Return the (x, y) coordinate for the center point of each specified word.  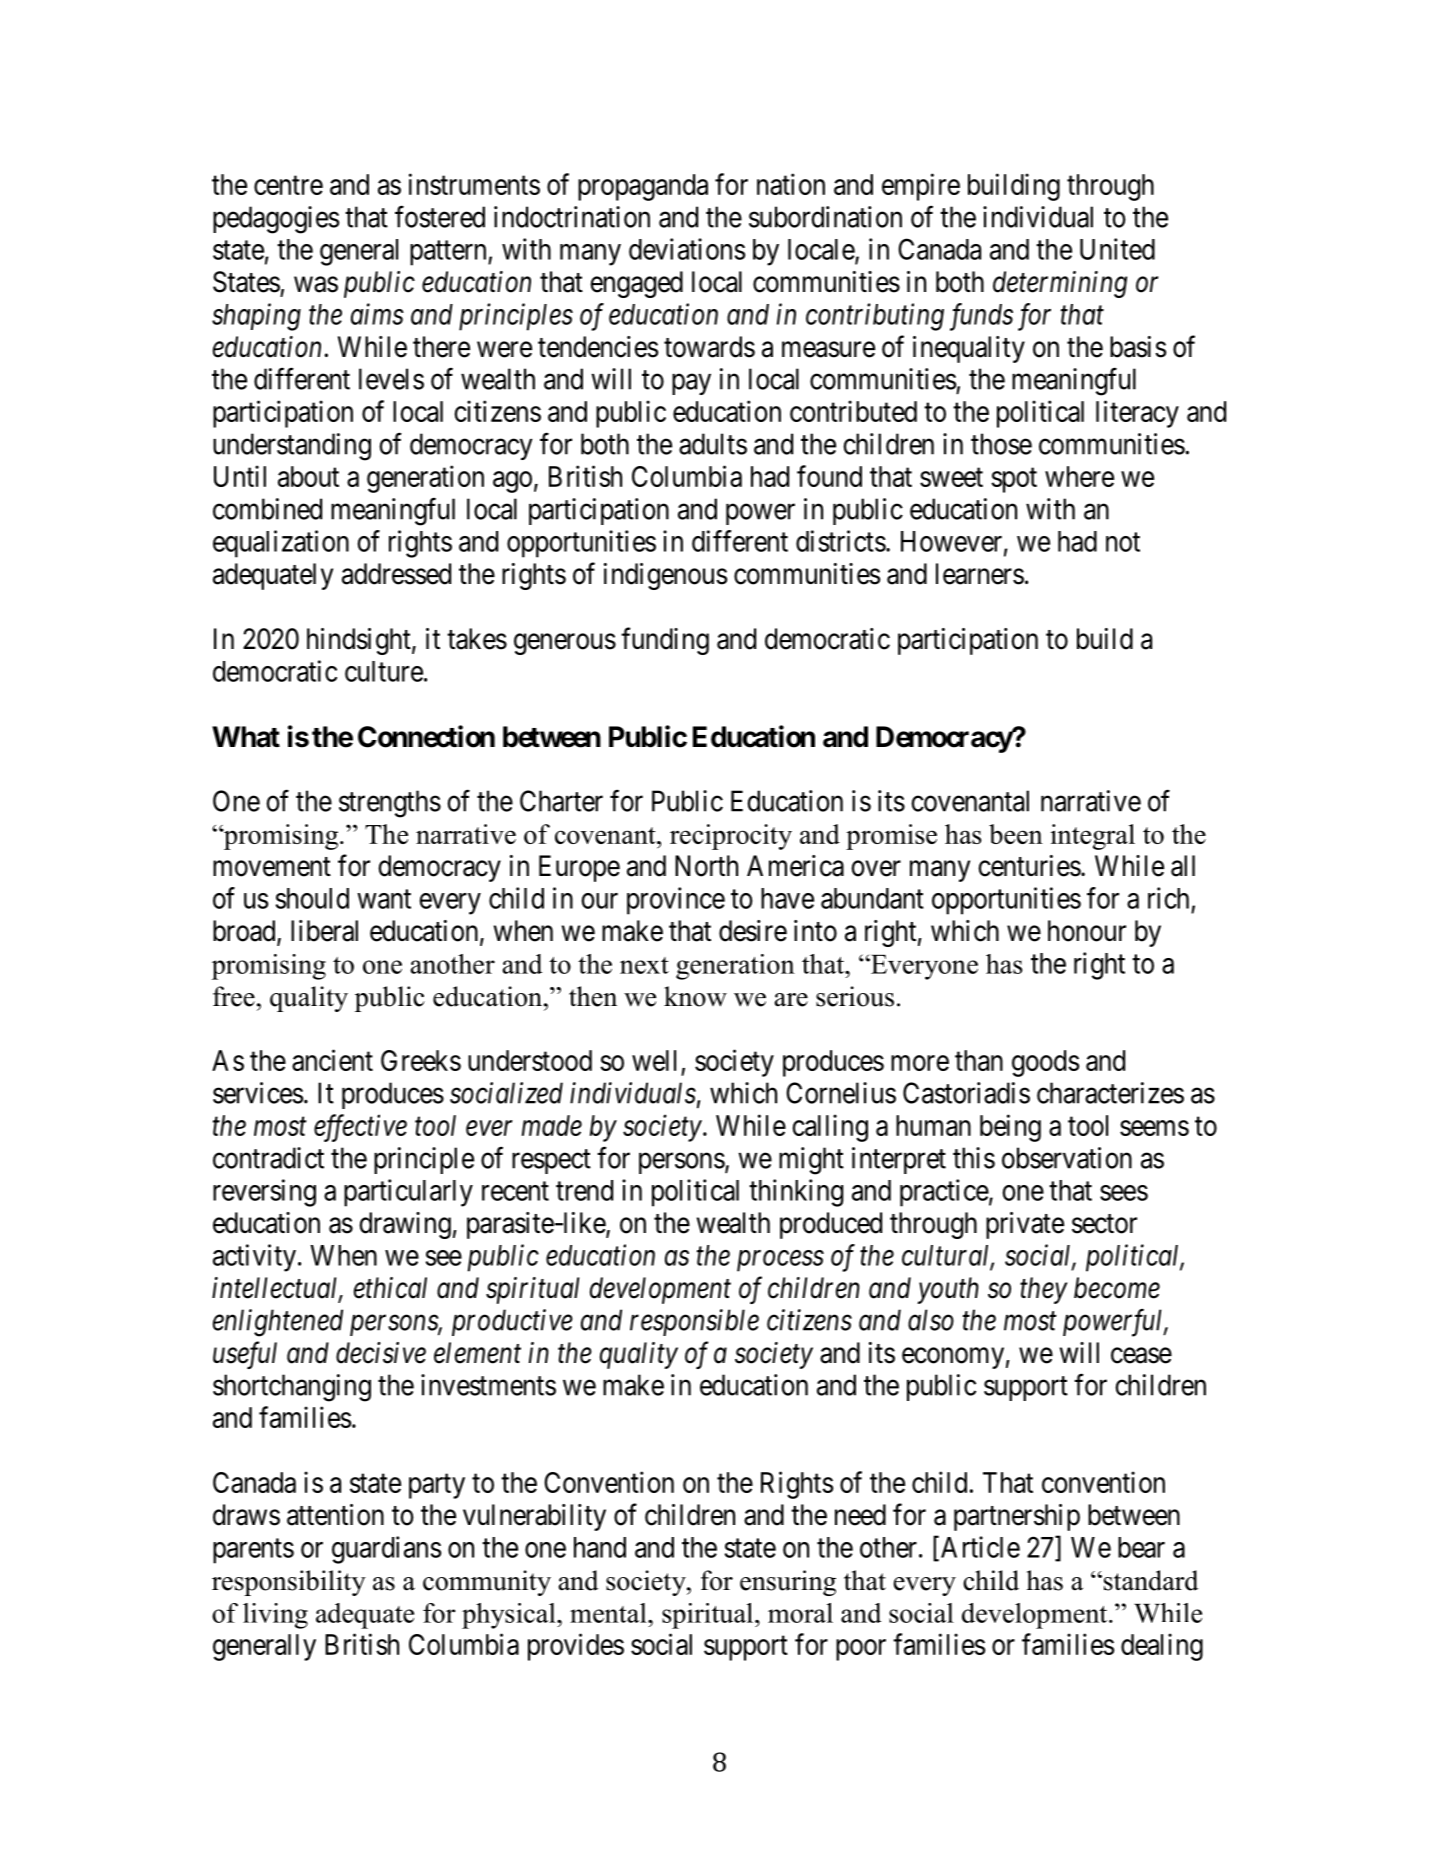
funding (665, 641)
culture (384, 671)
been (1016, 834)
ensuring (788, 1583)
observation (1067, 1158)
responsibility (289, 1583)
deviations (687, 249)
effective (360, 1128)
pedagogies (276, 220)
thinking (796, 1193)
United (1117, 249)
